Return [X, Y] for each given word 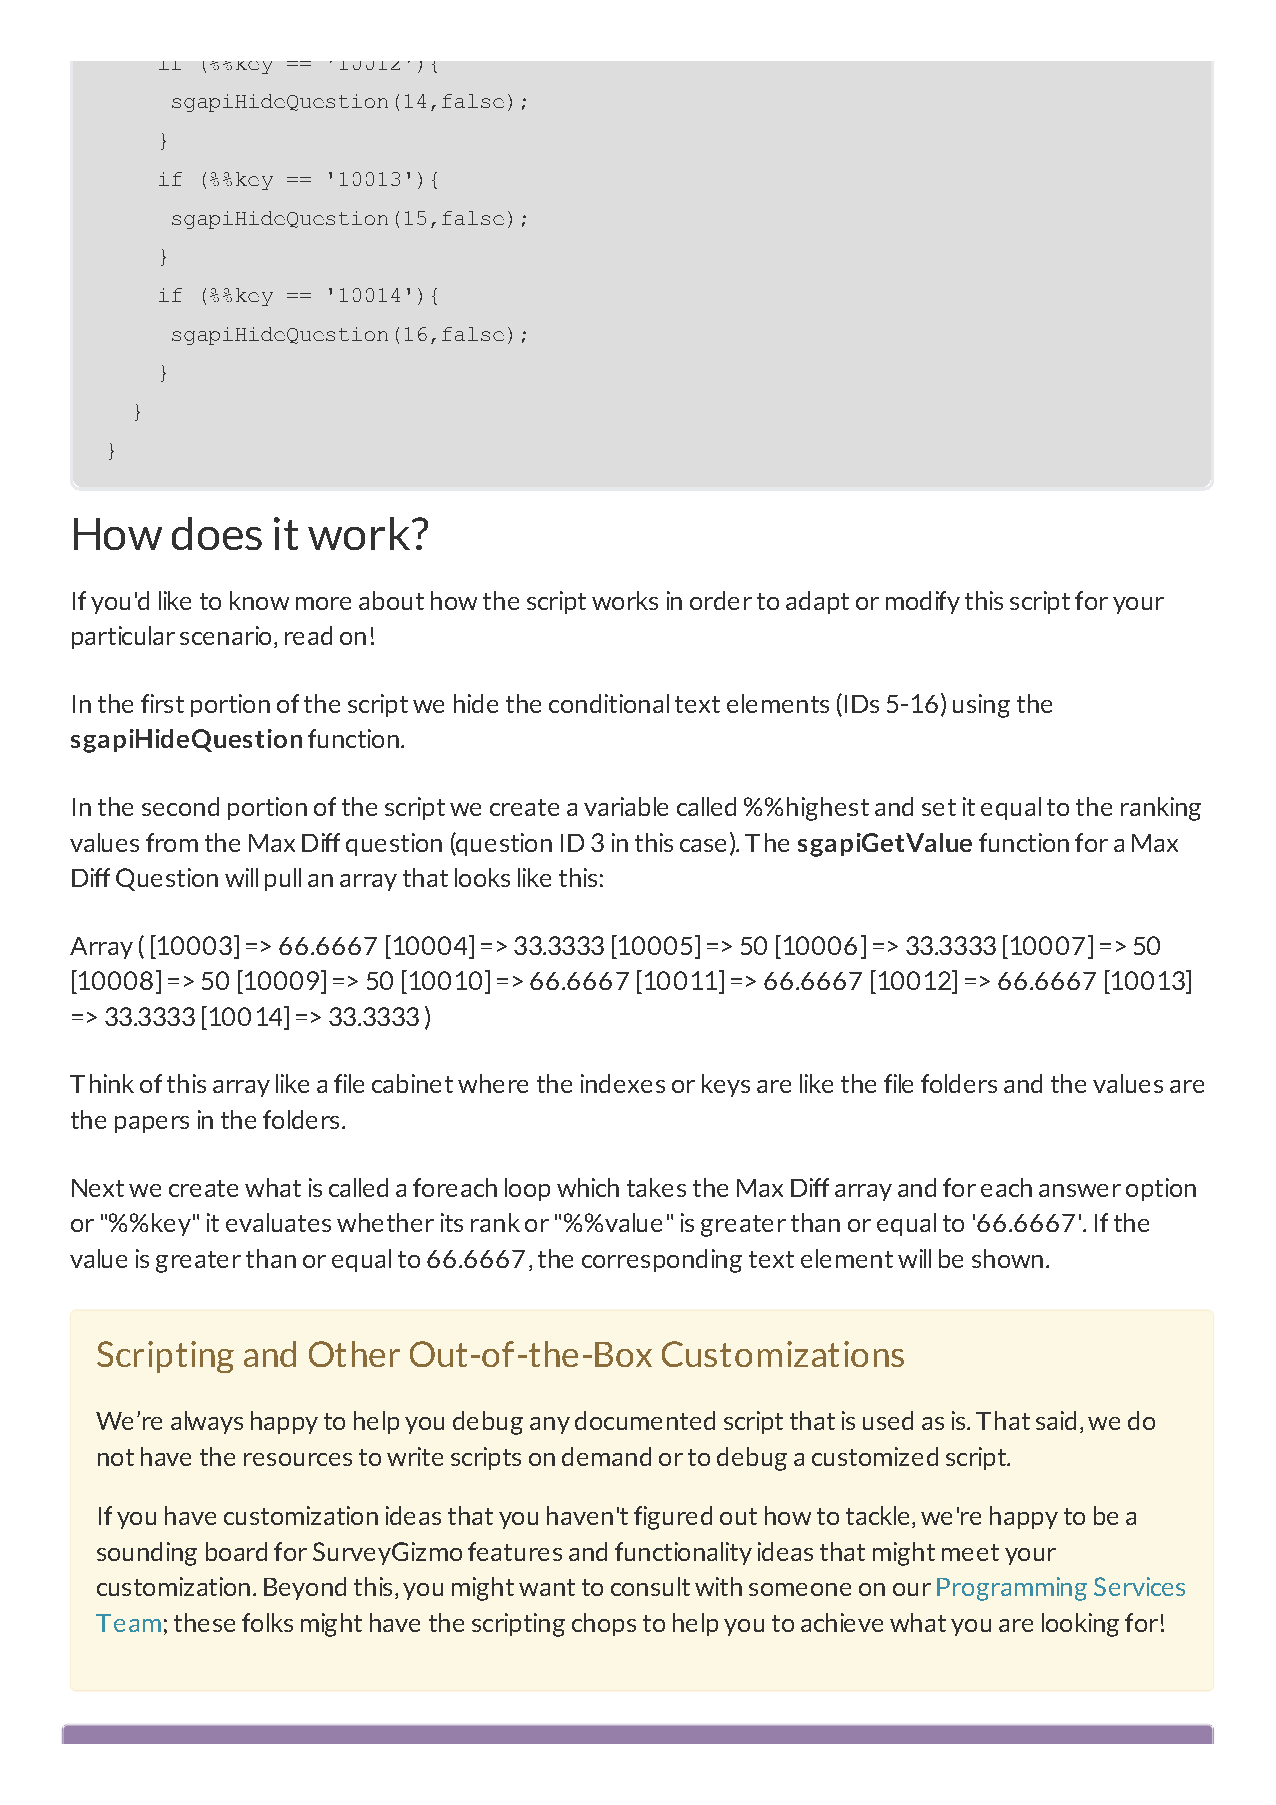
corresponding [662, 1261]
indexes [623, 1083]
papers [152, 1124]
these [204, 1622]
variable [626, 806]
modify [923, 602]
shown [1007, 1258]
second [180, 806]
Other [354, 1354]
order [721, 600]
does [217, 533]
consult [650, 1586]
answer [1080, 1190]
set [939, 807]
